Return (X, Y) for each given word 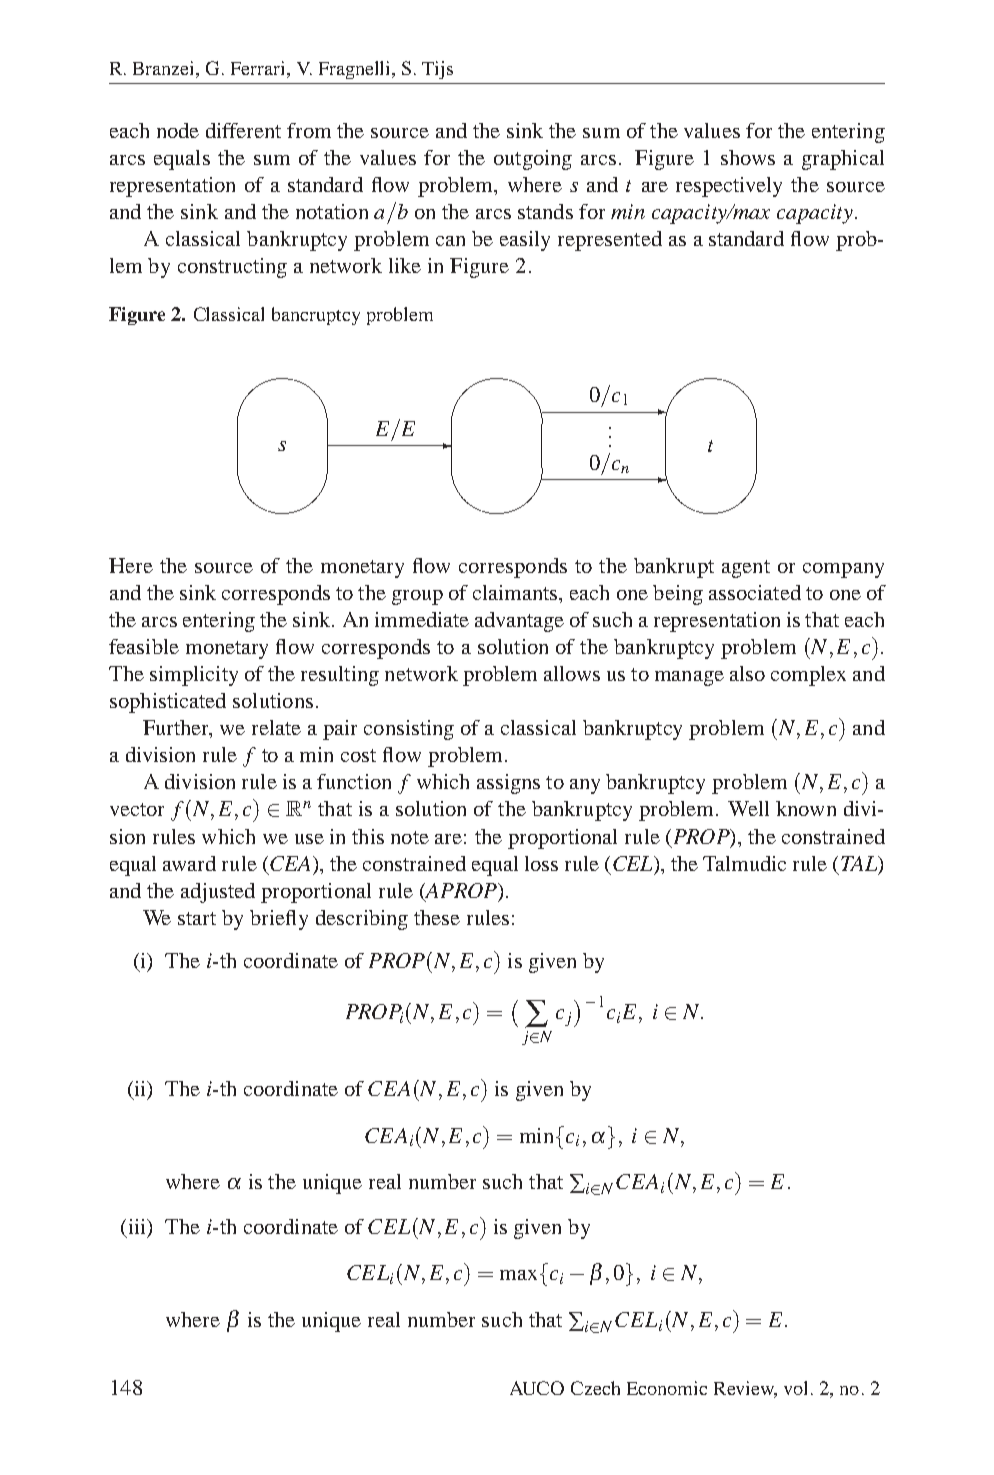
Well (748, 808)
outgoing (533, 160)
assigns (508, 784)
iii (139, 1227)
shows (748, 157)
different (243, 130)
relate (276, 727)
